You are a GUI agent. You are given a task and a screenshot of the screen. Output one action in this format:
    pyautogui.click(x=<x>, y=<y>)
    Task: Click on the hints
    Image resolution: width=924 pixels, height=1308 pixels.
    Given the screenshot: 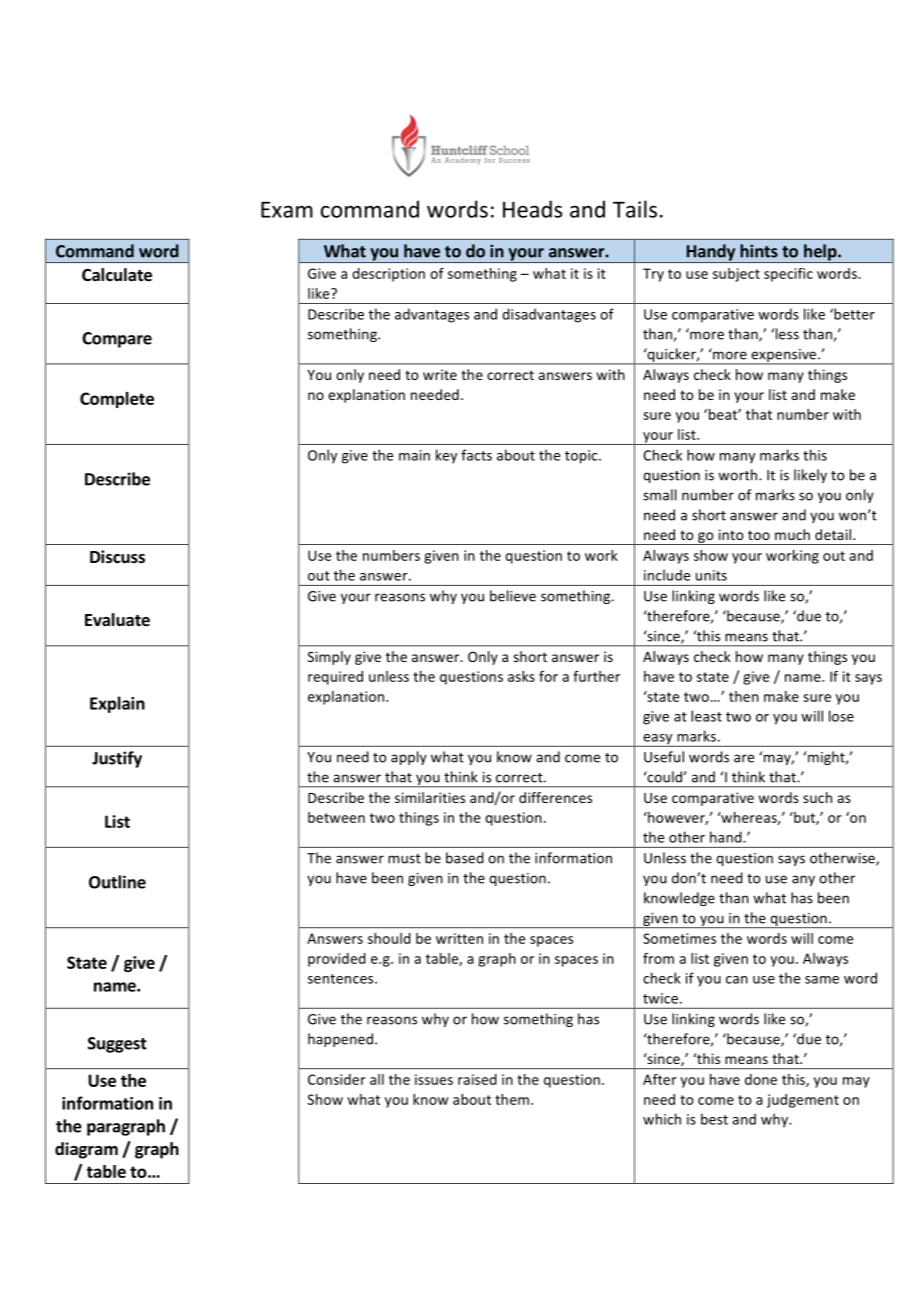 What is the action you would take?
    pyautogui.click(x=759, y=251)
